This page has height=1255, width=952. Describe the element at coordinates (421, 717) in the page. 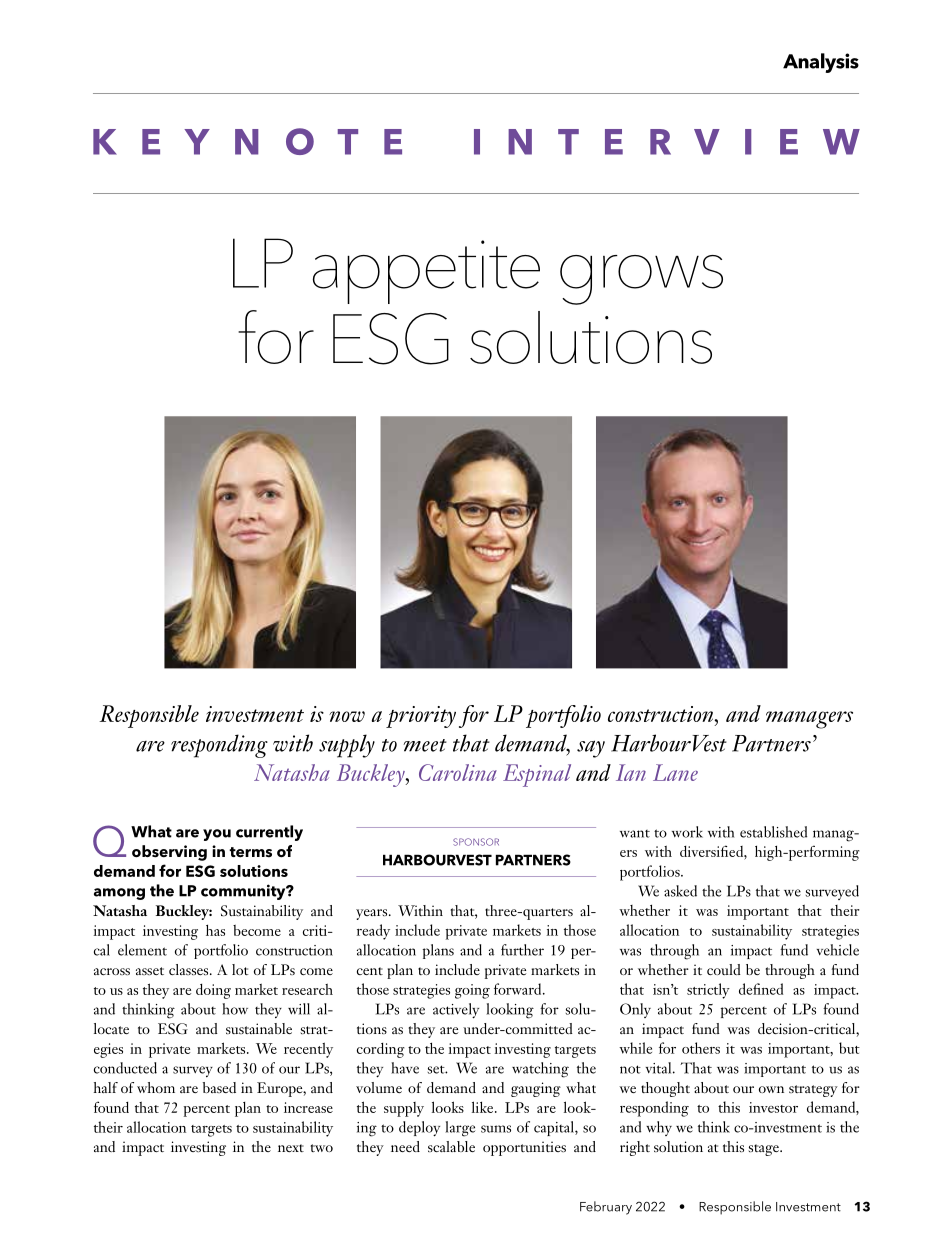

I see `priority` at that location.
